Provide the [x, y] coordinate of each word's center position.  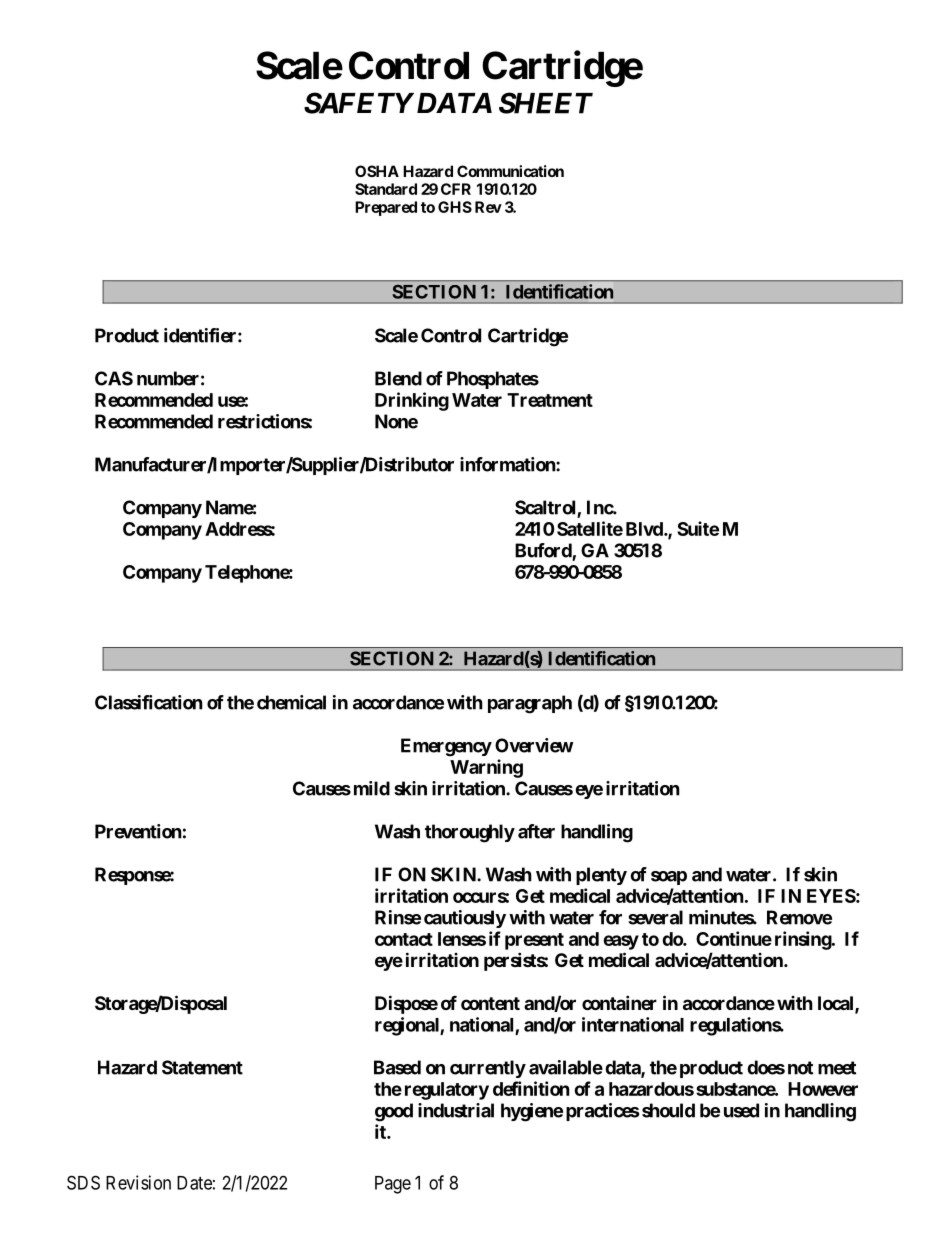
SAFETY [358, 103]
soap [669, 878]
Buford [544, 551]
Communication [510, 171]
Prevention [138, 831]
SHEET [546, 103]
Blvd [645, 529]
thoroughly [470, 833]
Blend [398, 378]
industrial [456, 1110]
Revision [138, 1182]
